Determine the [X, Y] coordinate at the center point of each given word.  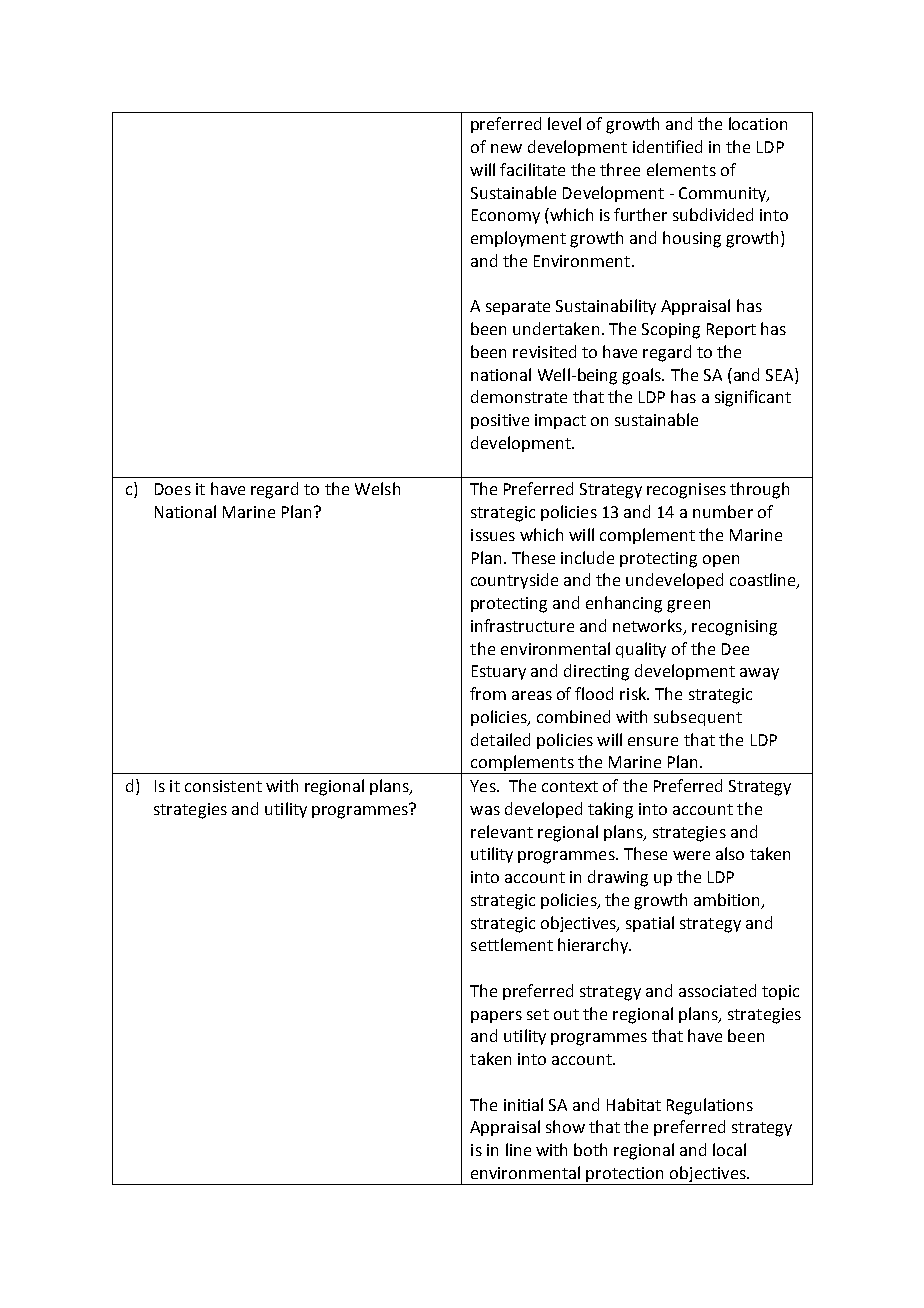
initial [523, 1104]
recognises [686, 491]
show [565, 1126]
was [485, 810]
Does [173, 489]
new [506, 148]
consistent [223, 786]
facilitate [532, 169]
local [729, 1149]
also [730, 853]
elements [681, 169]
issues [493, 535]
